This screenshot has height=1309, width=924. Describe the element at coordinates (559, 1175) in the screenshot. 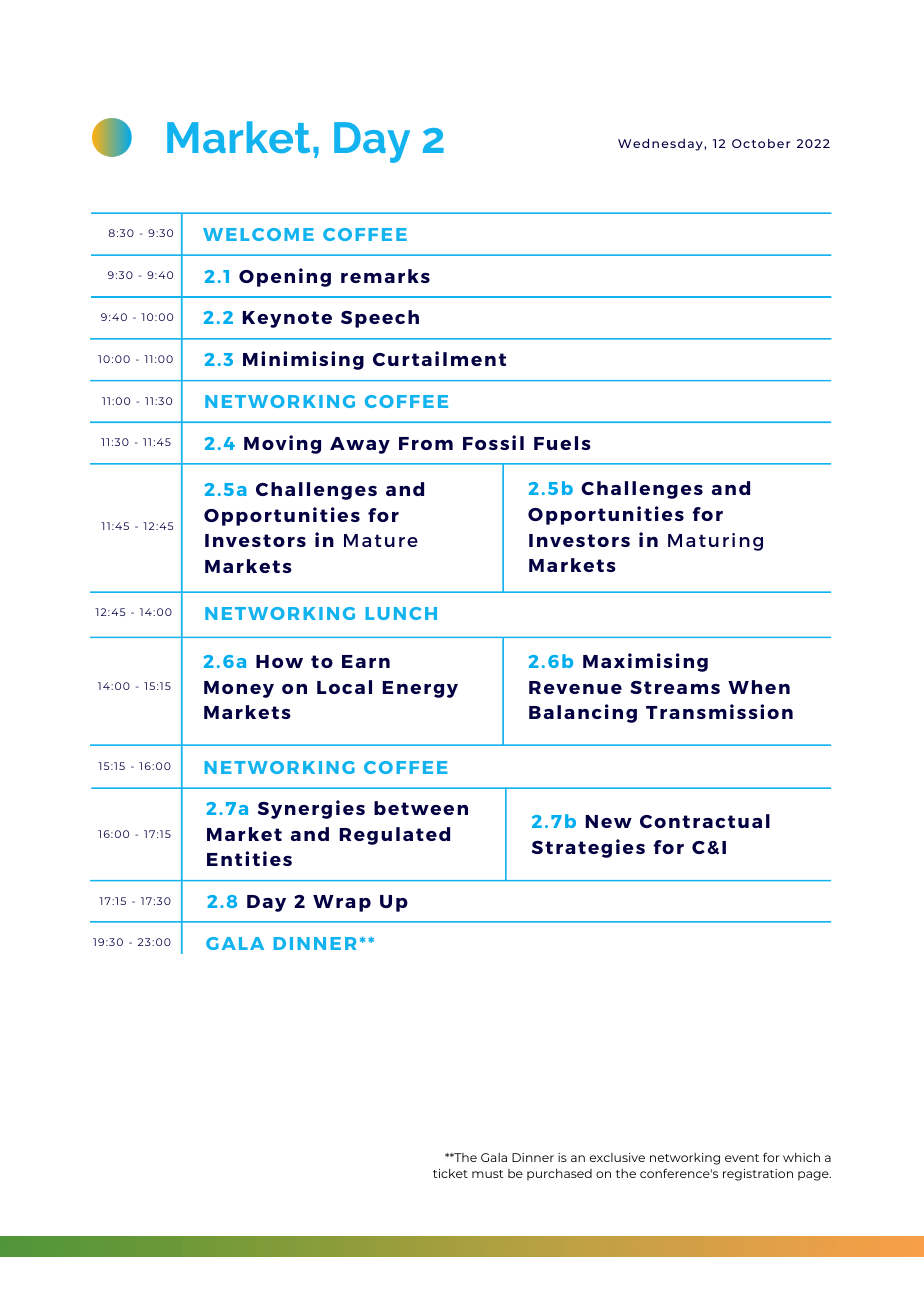

I see `purchased` at that location.
